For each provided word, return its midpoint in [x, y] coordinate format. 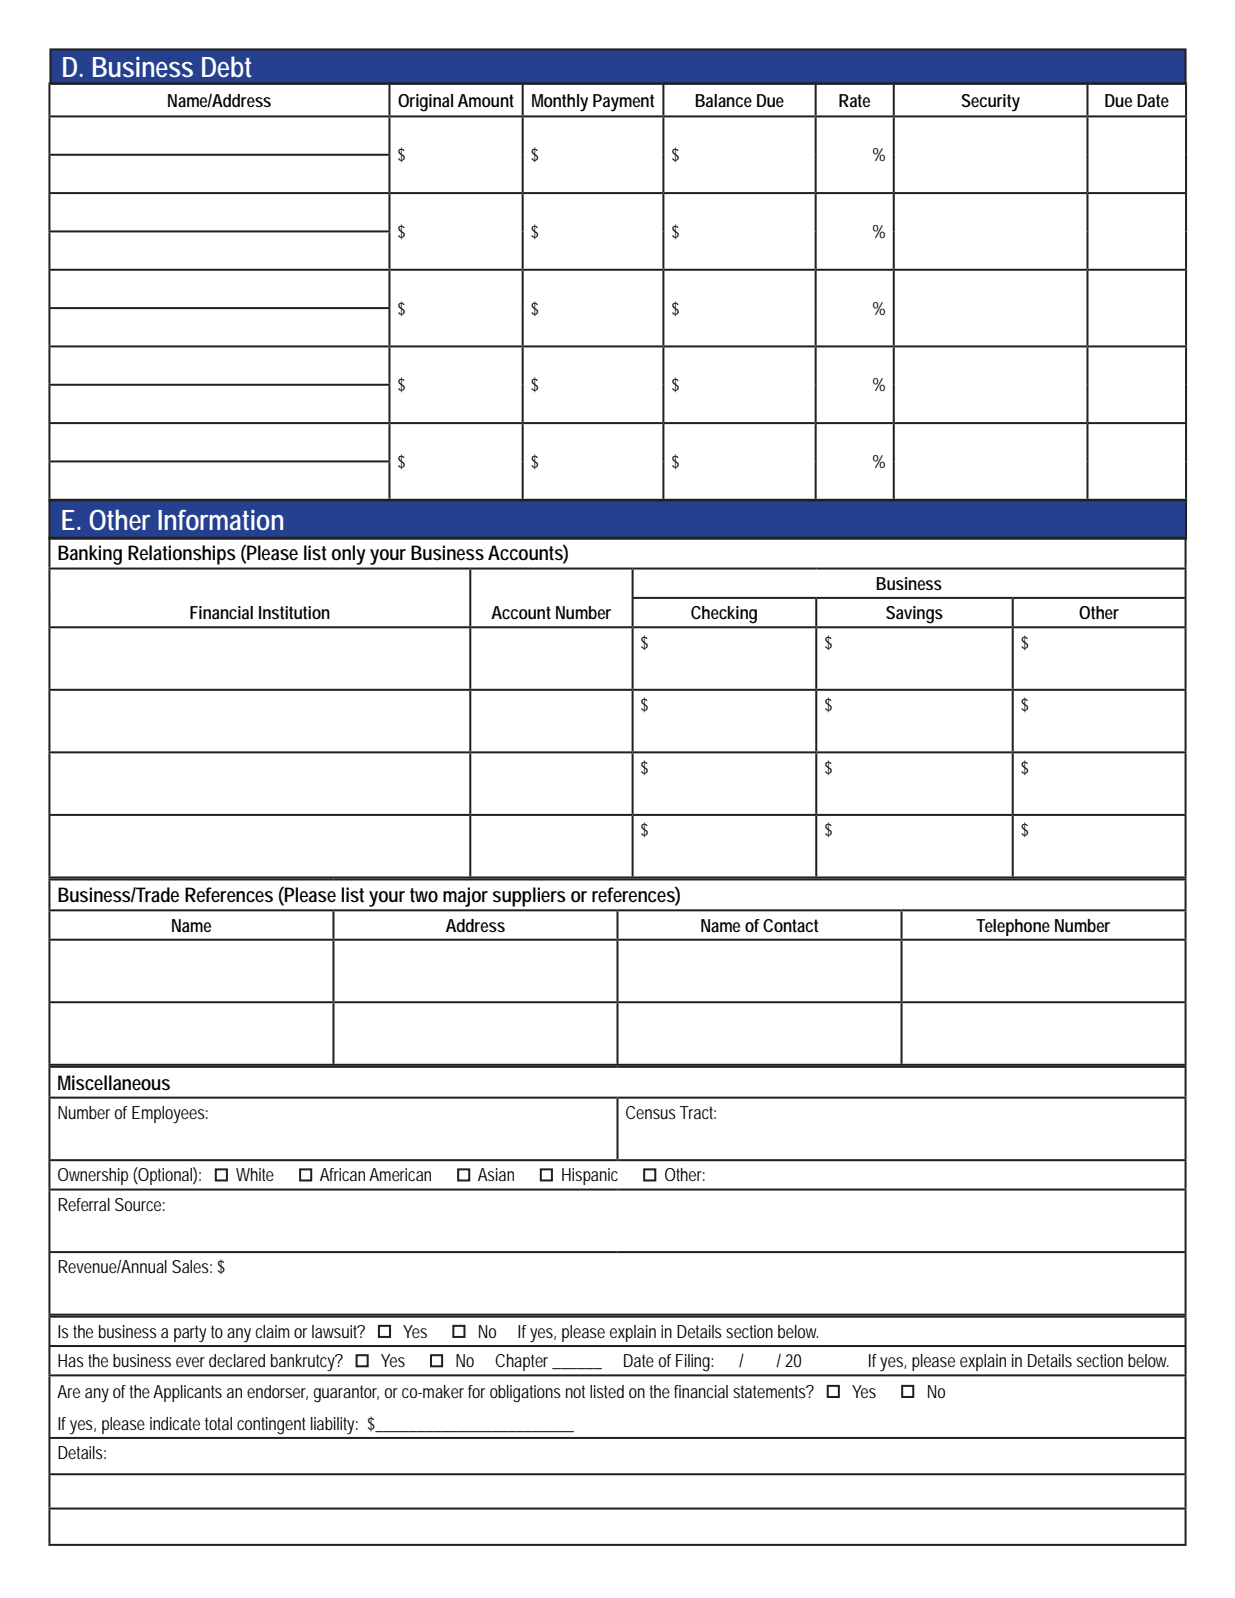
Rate [854, 100]
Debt [226, 67]
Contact [790, 925]
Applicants [187, 1393]
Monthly [560, 103]
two [424, 895]
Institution [294, 612]
